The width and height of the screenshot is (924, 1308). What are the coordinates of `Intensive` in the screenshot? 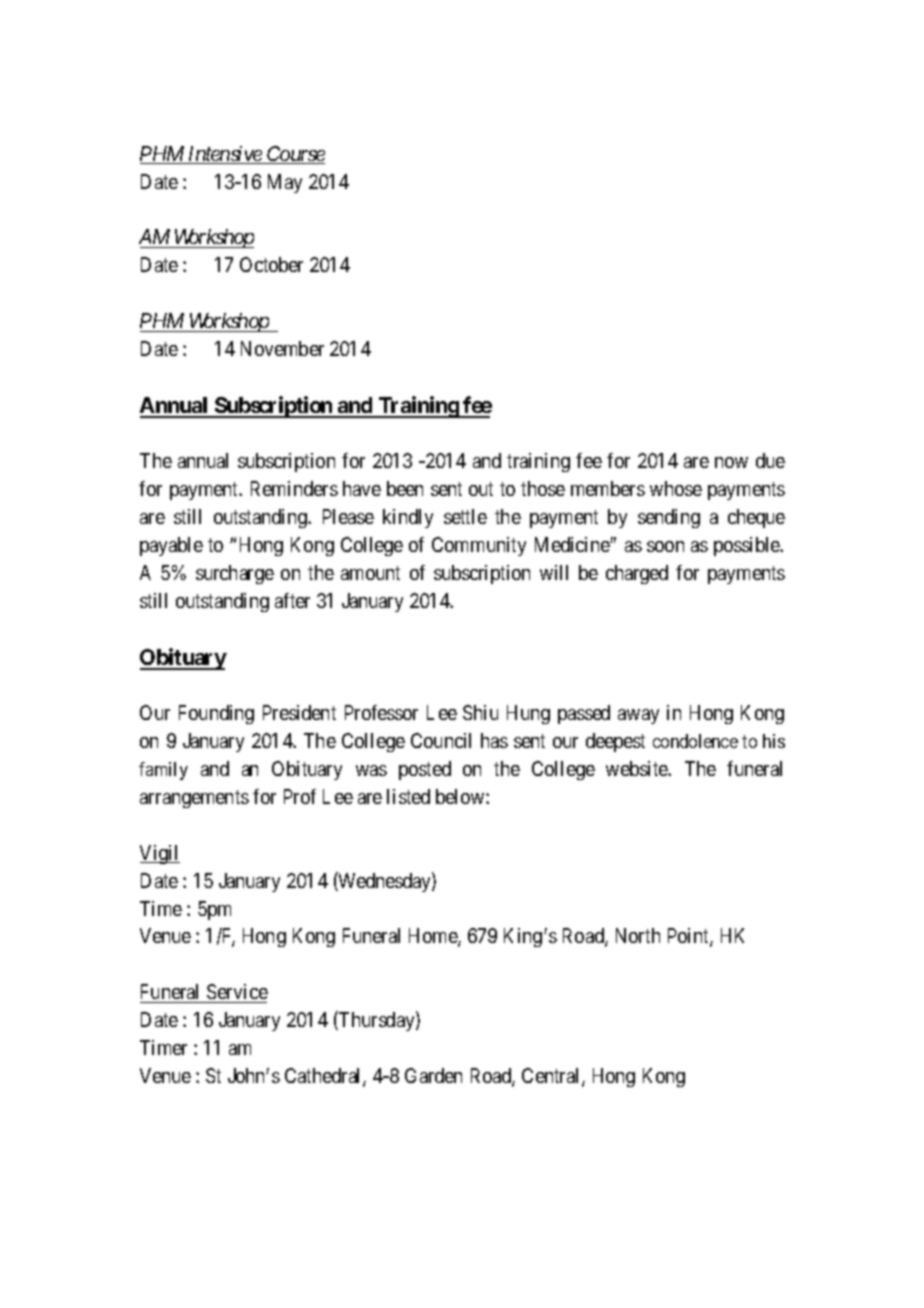 It's located at (224, 155).
